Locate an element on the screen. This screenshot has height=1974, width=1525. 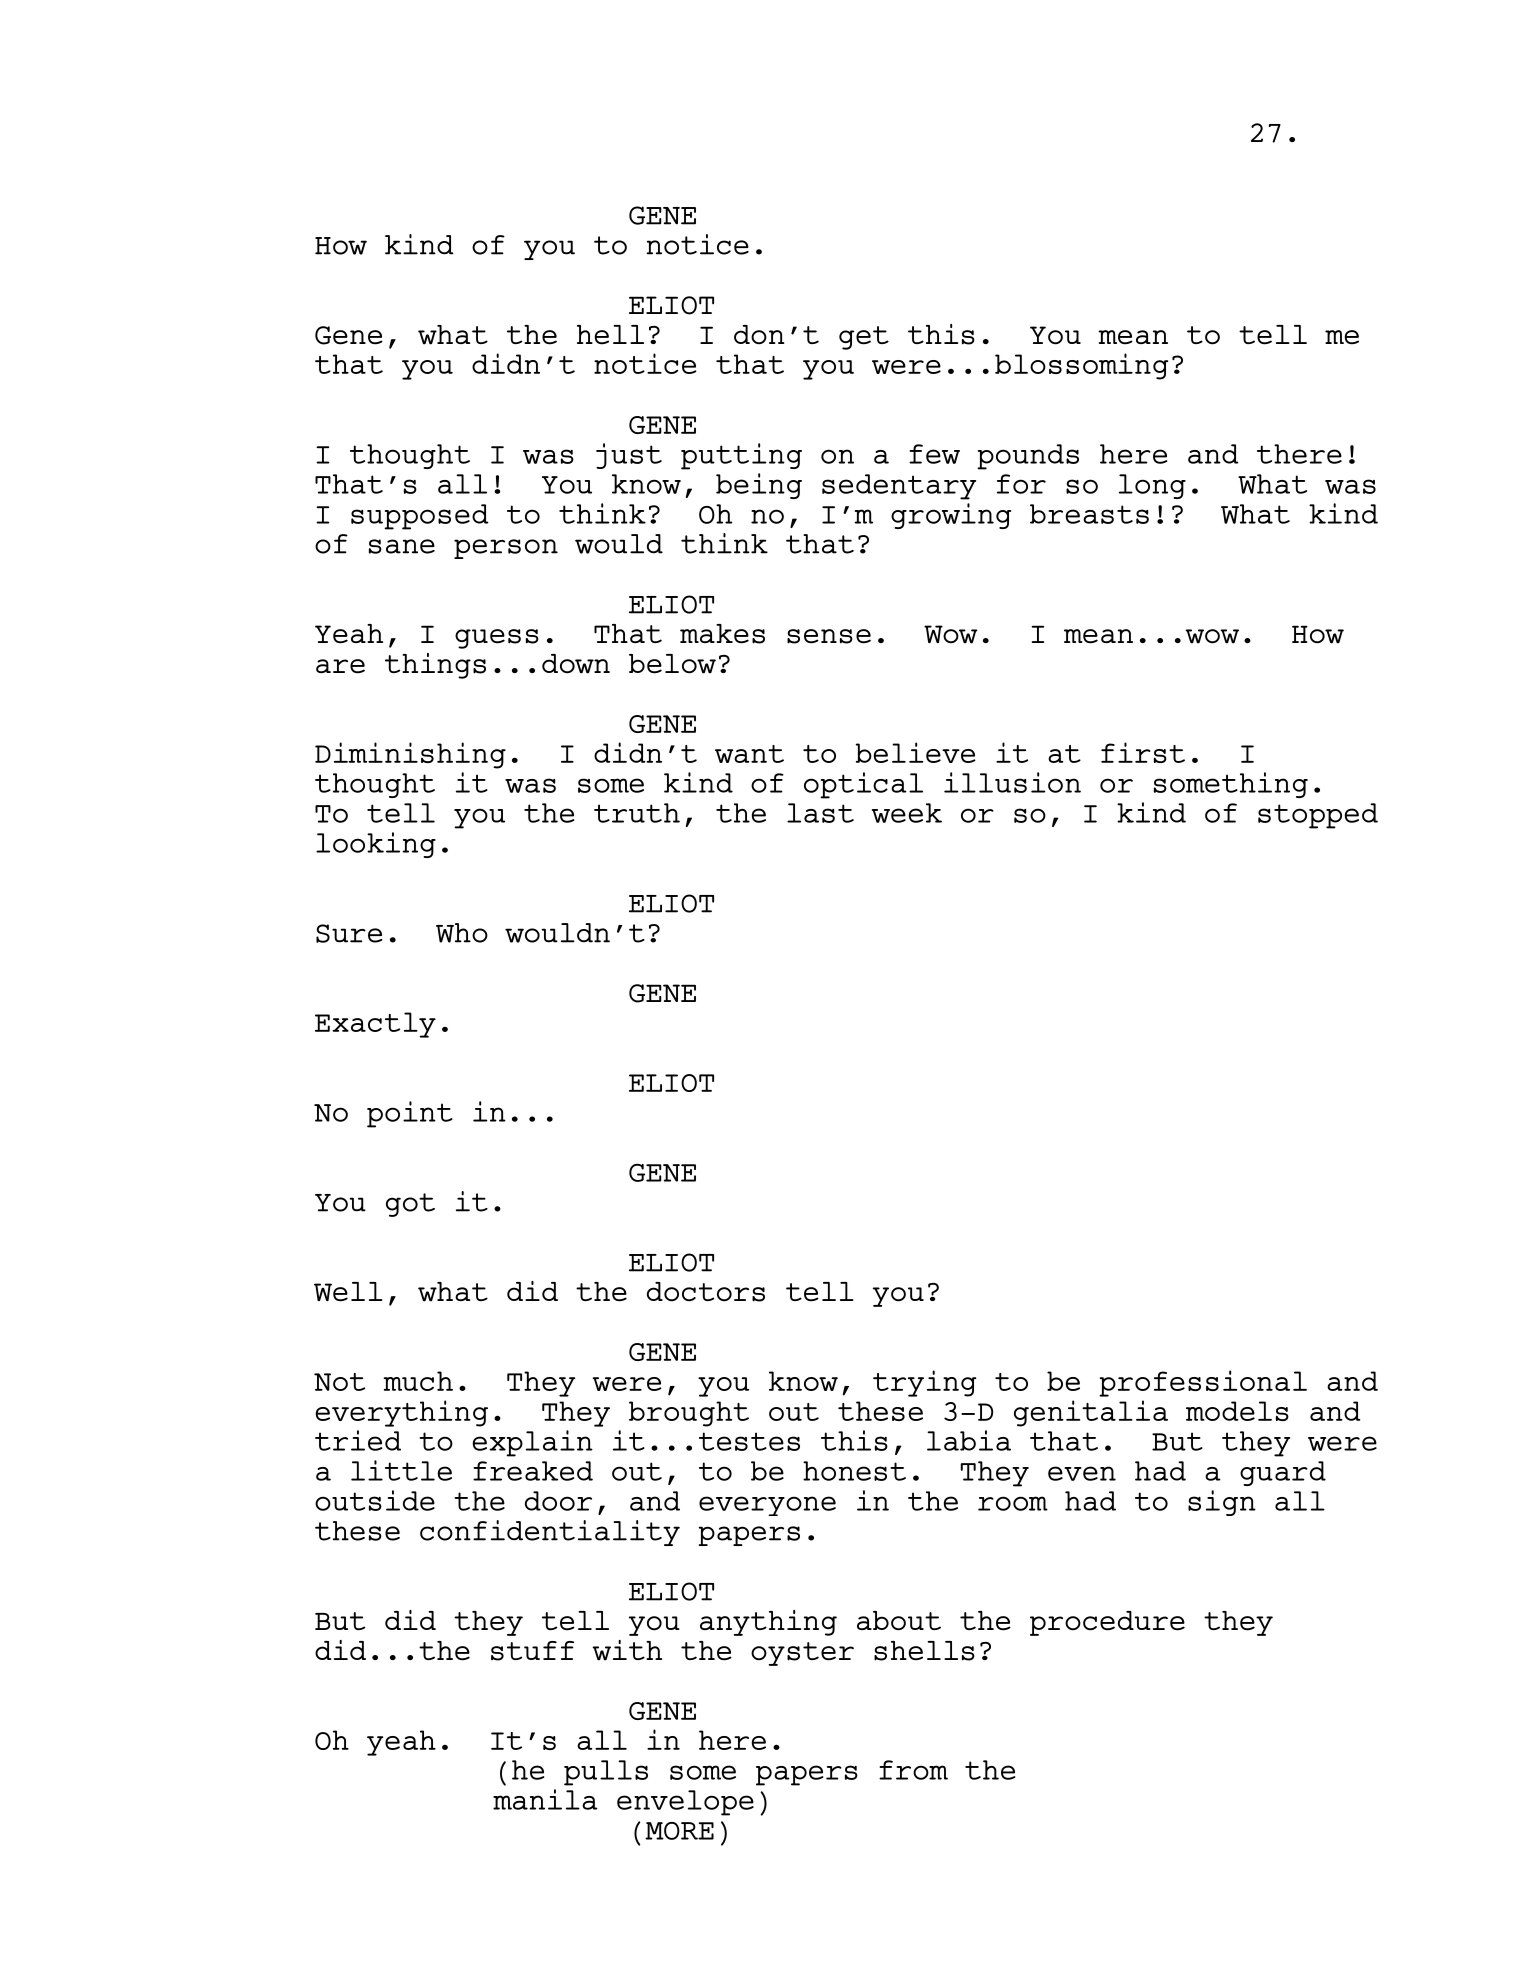
got is located at coordinates (410, 1205).
